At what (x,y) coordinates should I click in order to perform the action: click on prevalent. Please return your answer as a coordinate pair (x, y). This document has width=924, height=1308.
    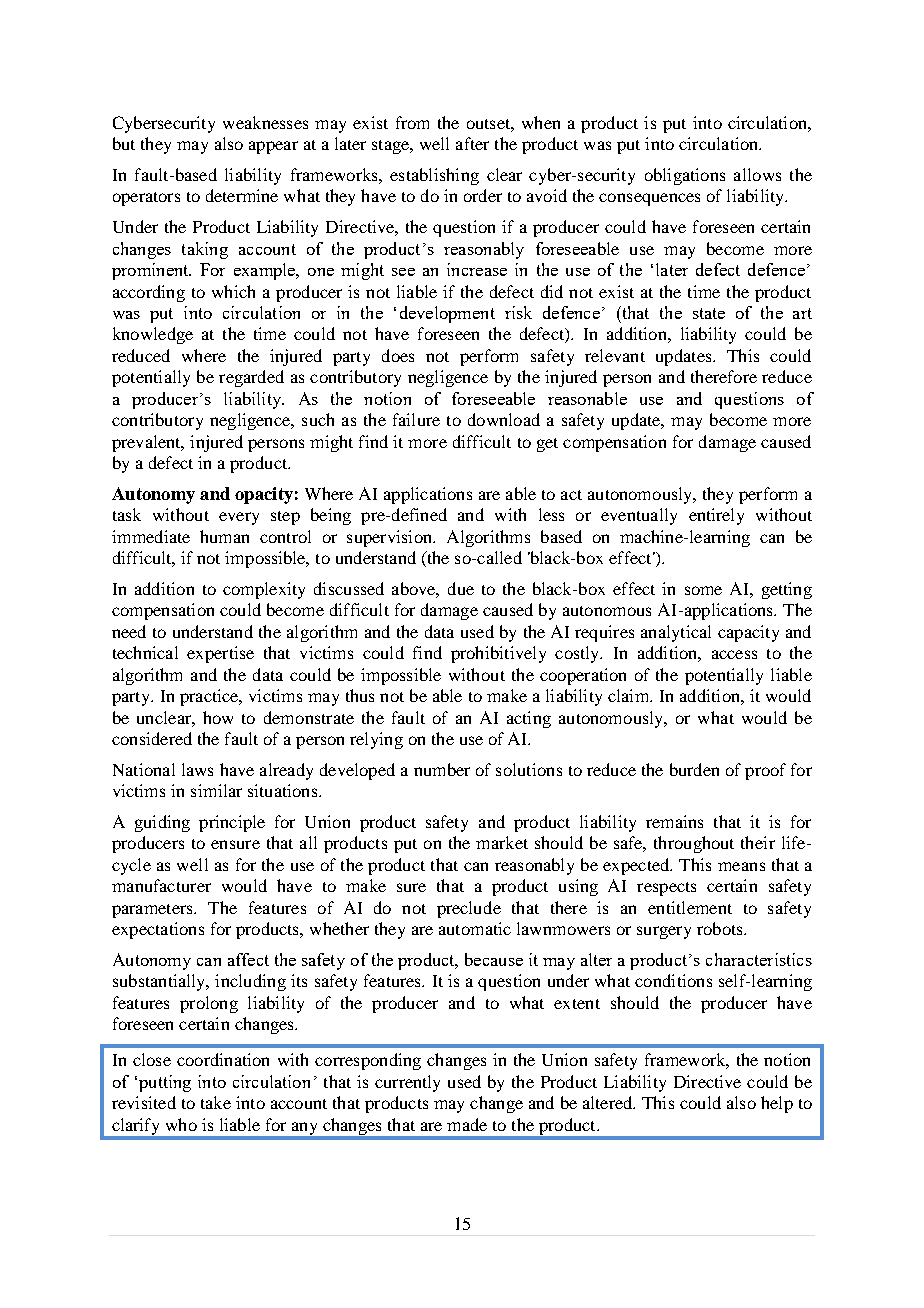
    Looking at the image, I should click on (147, 443).
